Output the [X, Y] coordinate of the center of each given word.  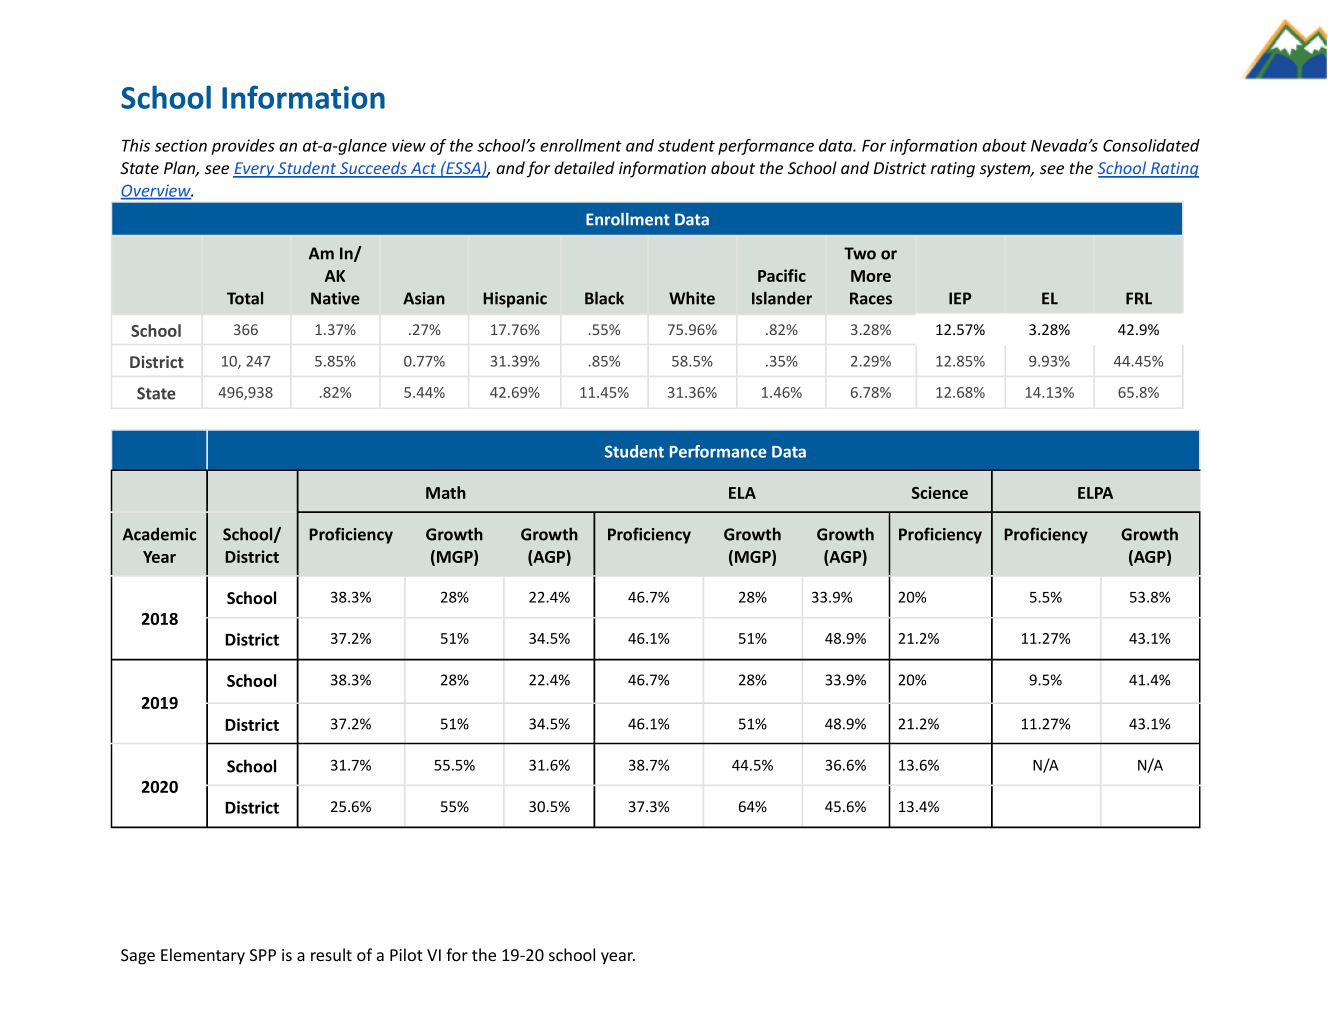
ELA [742, 493]
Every [255, 170]
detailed [584, 167]
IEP [960, 298]
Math [446, 492]
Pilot [406, 954]
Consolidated [1151, 145]
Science [940, 492]
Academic [159, 534]
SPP [263, 955]
